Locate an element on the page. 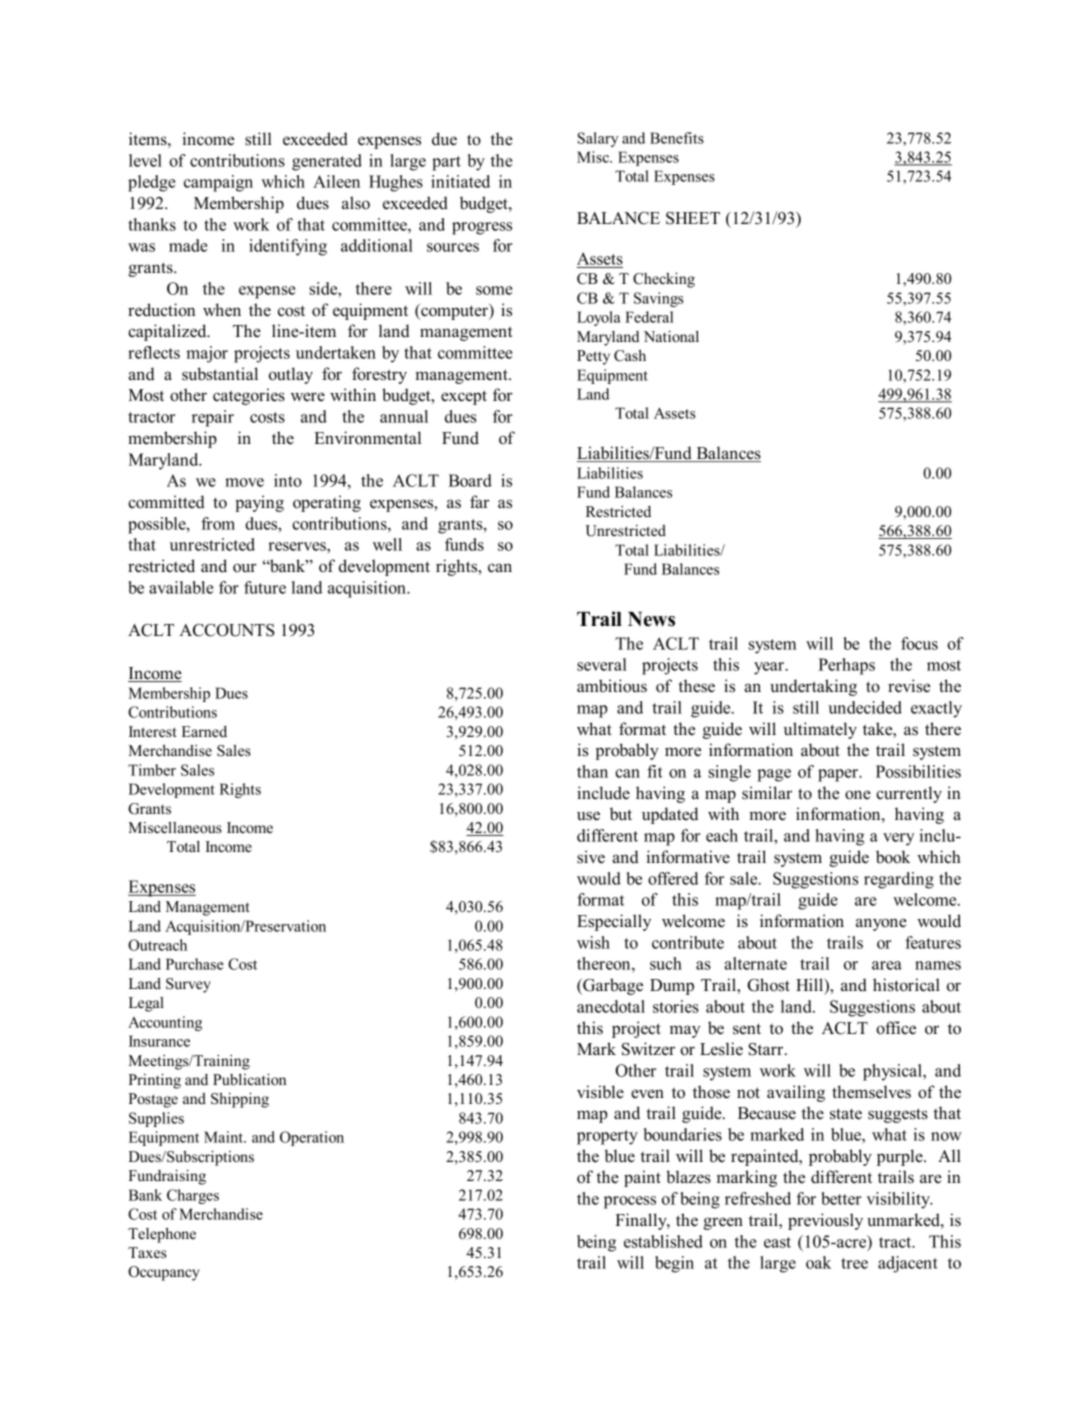 This document has height=1409, width=1089. ambitious is located at coordinates (612, 686).
